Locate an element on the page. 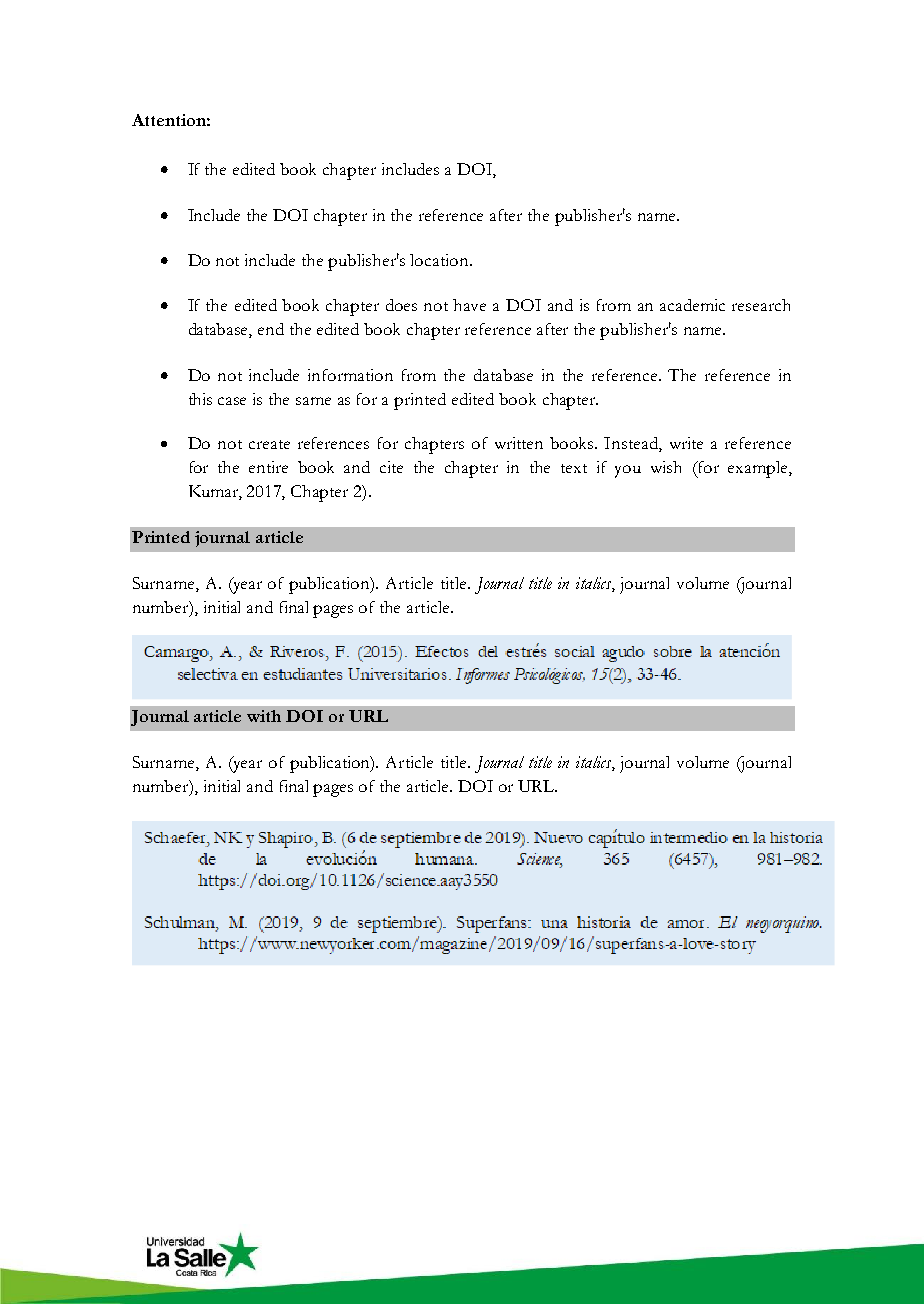 This image has width=924, height=1309. end is located at coordinates (271, 329).
